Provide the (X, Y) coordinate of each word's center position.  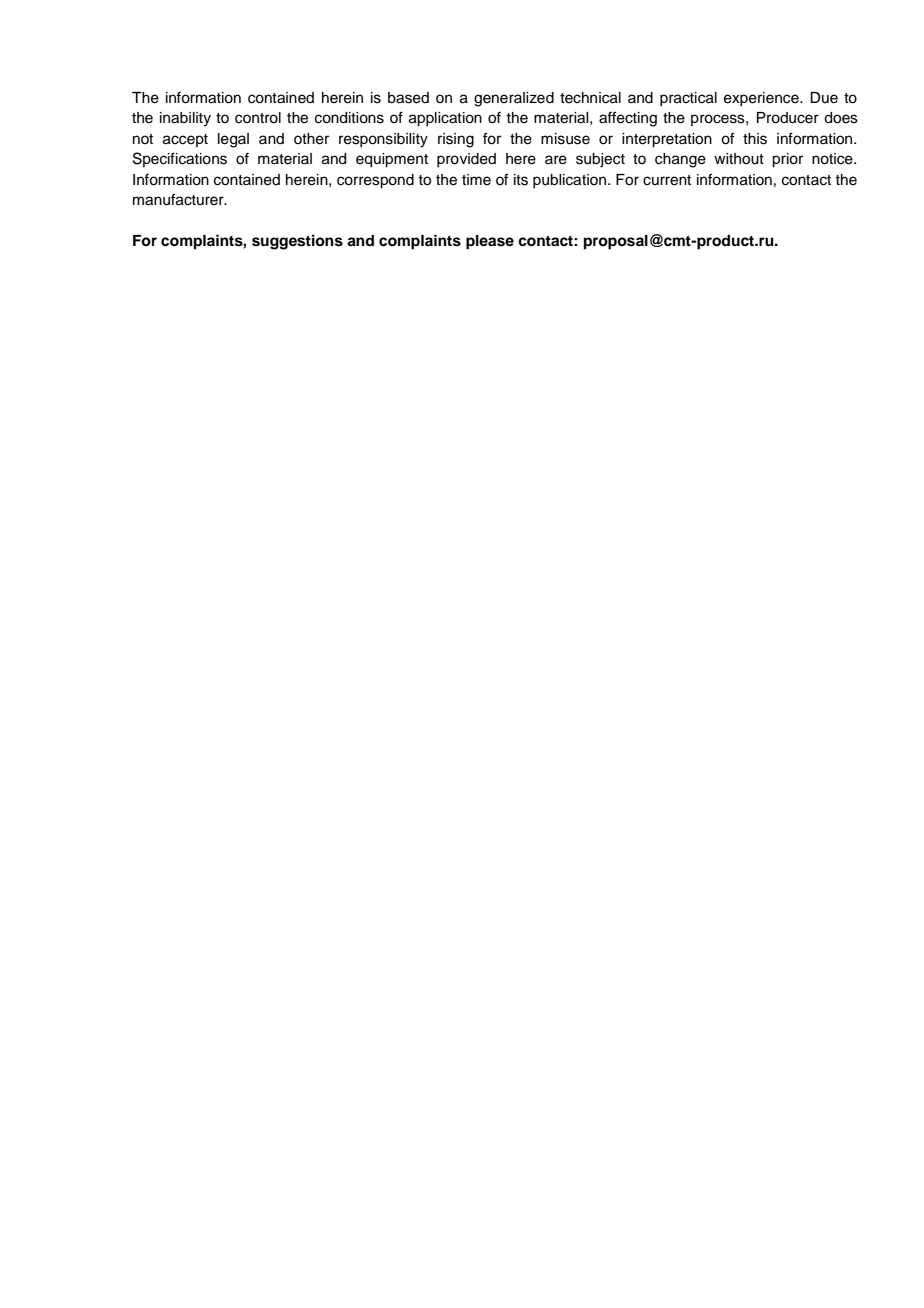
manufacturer (179, 199)
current (667, 180)
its (521, 180)
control (258, 118)
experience (762, 99)
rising (456, 140)
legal (233, 140)
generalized (514, 99)
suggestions (297, 242)
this (755, 139)
